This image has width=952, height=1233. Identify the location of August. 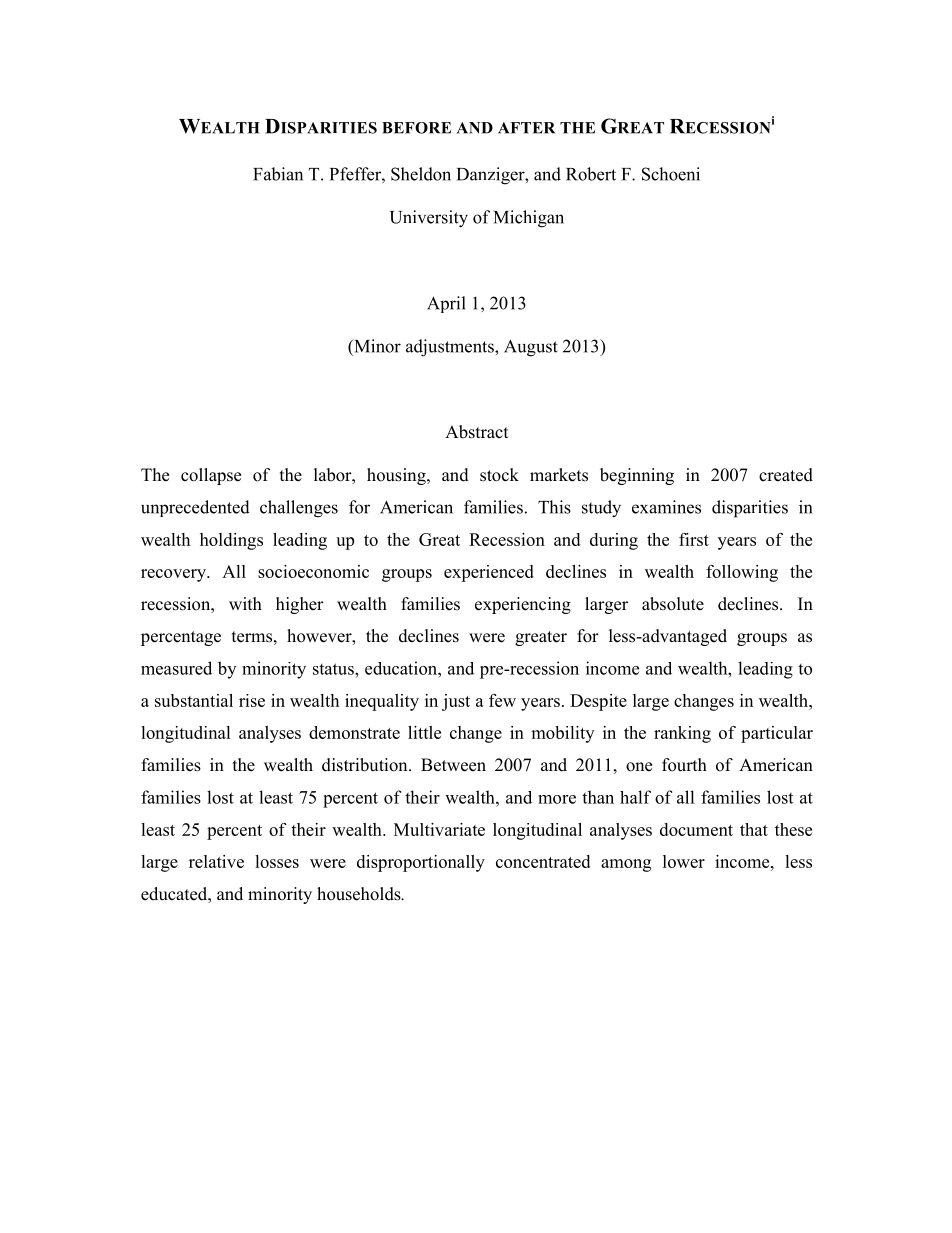
(531, 348).
